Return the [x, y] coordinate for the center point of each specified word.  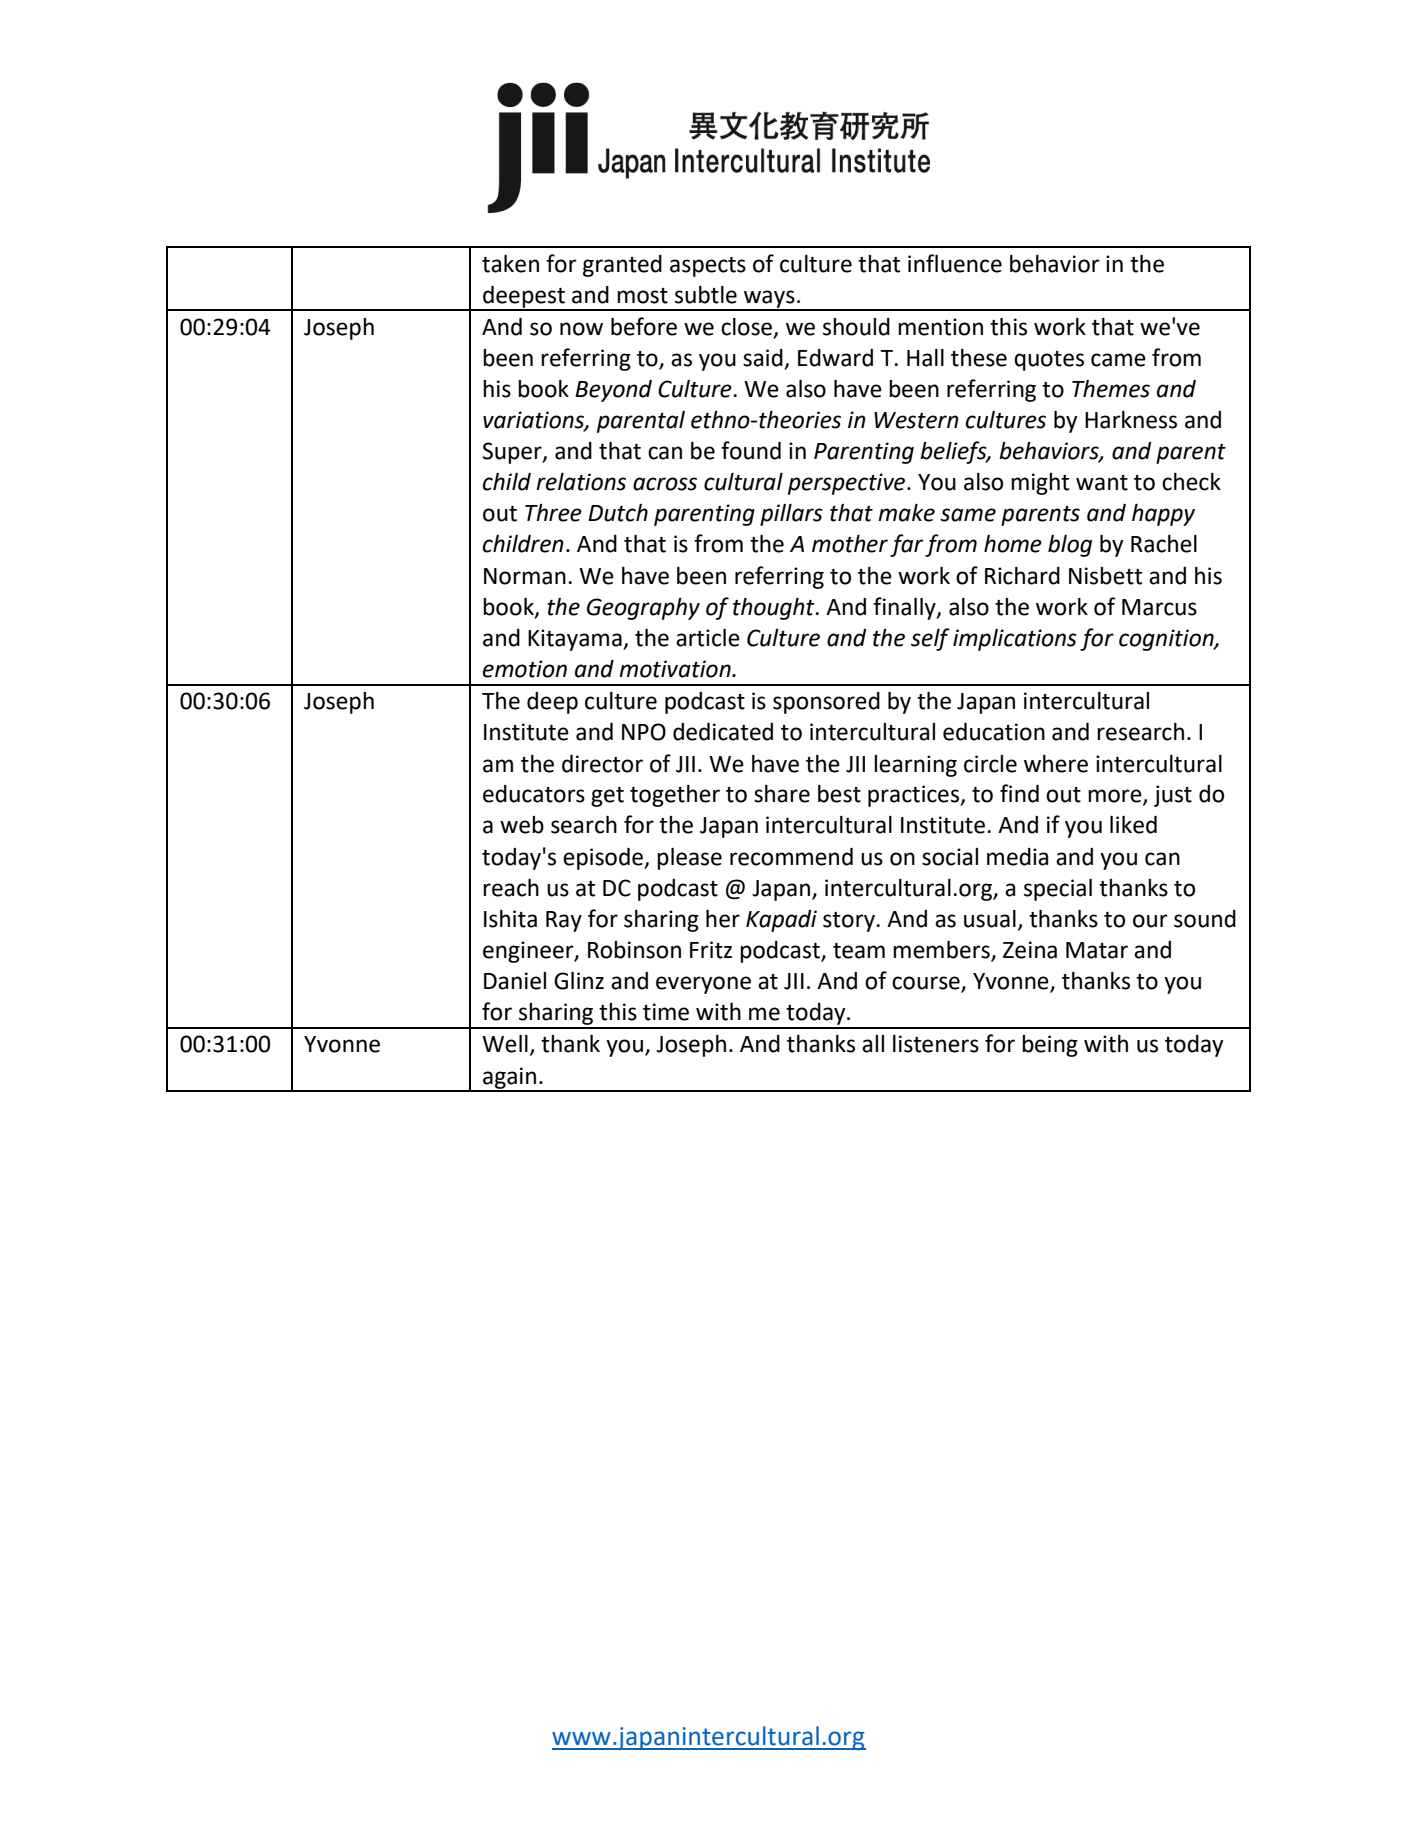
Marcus [1159, 607]
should [856, 327]
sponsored [826, 703]
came [1118, 360]
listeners [936, 1044]
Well [505, 1044]
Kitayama [576, 640]
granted [622, 266]
